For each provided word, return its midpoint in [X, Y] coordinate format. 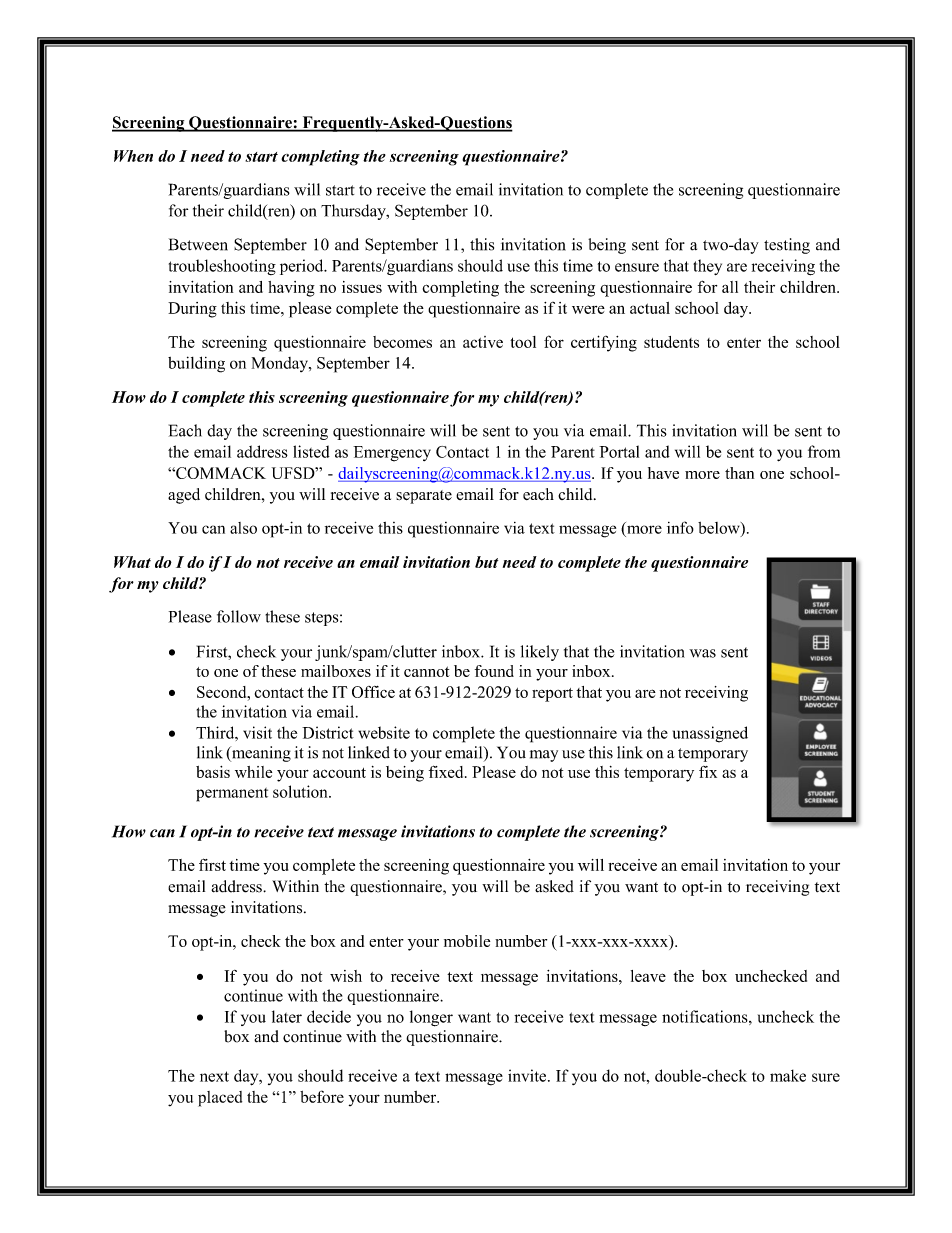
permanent [232, 795]
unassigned [710, 734]
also [243, 528]
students [671, 342]
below [720, 528]
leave [648, 976]
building [196, 364]
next [214, 1076]
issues [362, 287]
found [494, 671]
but [486, 562]
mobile [467, 941]
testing [787, 246]
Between [198, 244]
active [483, 342]
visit [257, 732]
